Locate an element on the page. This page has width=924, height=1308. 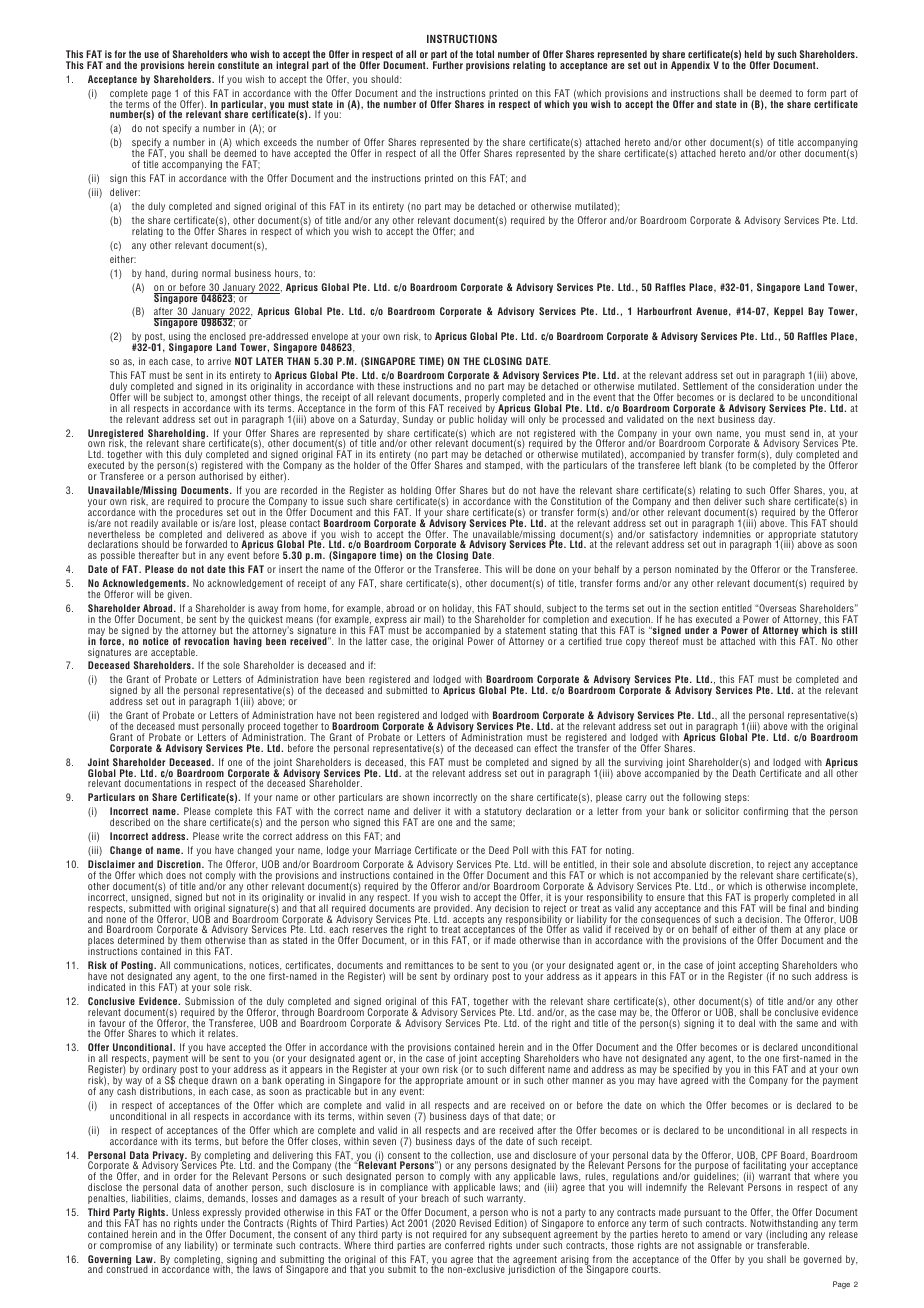
deal is located at coordinates (747, 1023).
